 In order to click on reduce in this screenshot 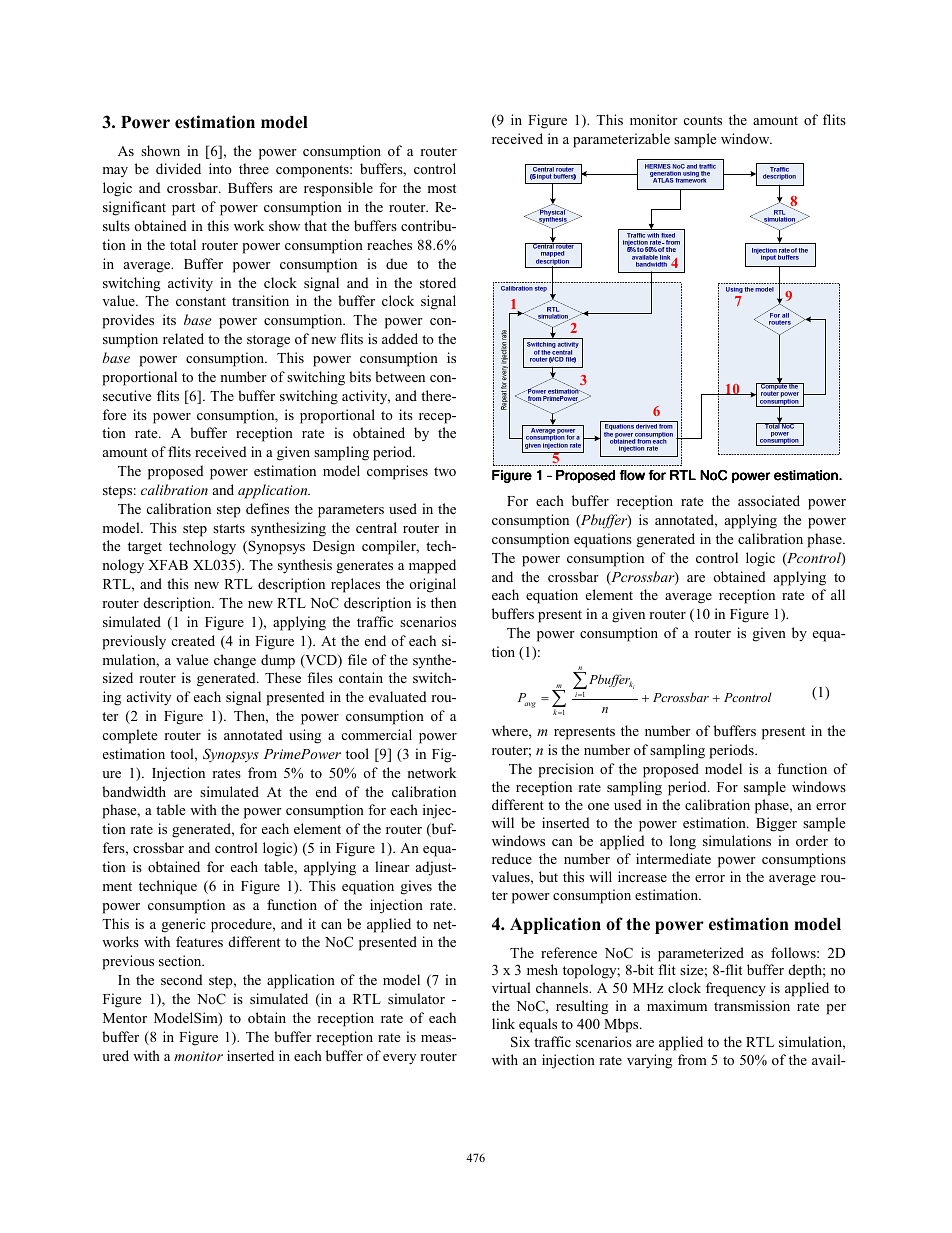, I will do `click(512, 858)`.
